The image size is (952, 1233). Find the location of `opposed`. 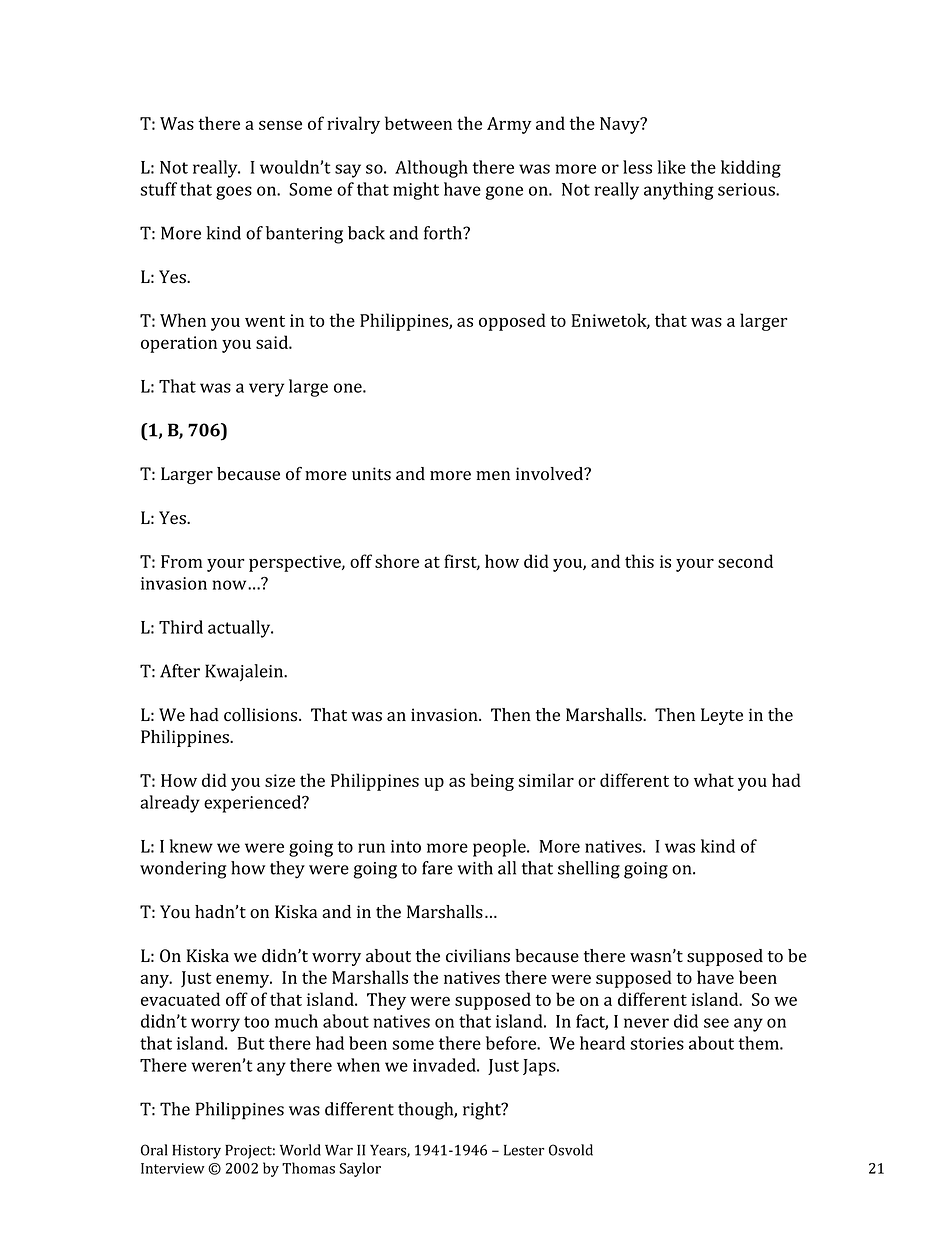

opposed is located at coordinates (512, 322).
